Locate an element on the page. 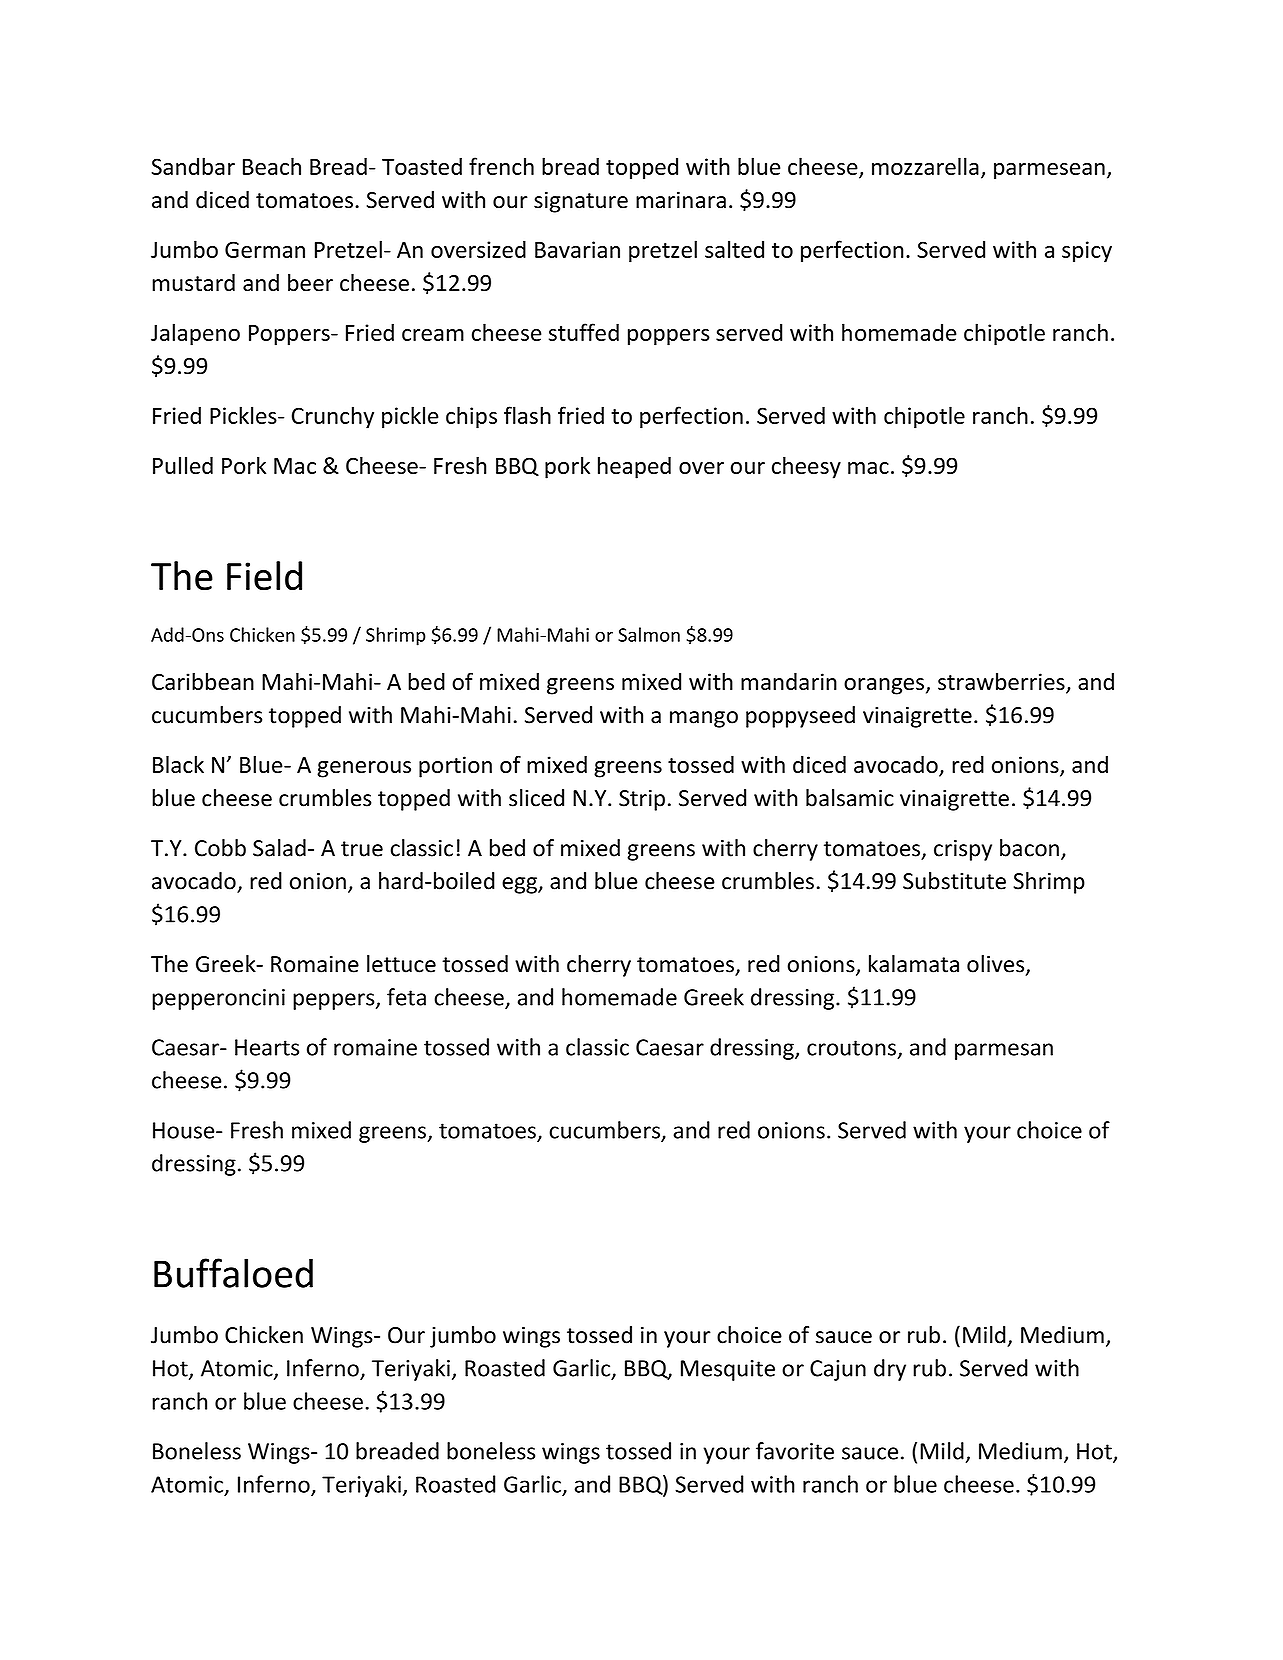 This image has height=1660, width=1283. parmesan is located at coordinates (1004, 1051).
